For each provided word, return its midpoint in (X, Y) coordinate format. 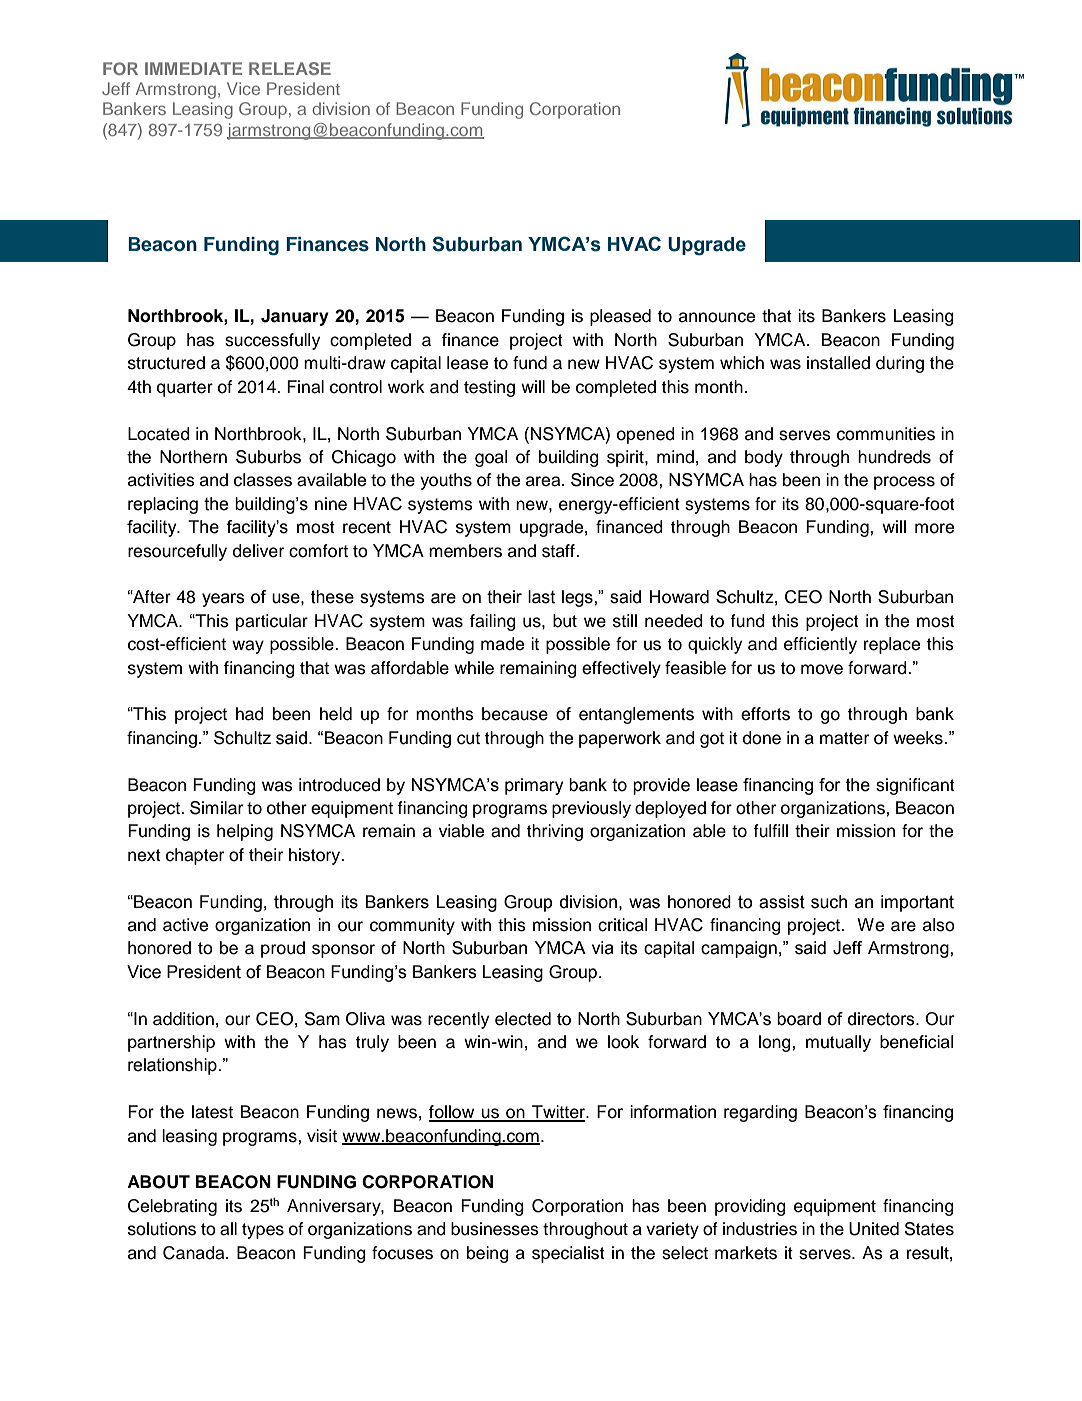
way (248, 647)
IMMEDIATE (193, 68)
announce (717, 317)
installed (838, 363)
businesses (495, 1229)
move (822, 669)
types (263, 1231)
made (502, 644)
